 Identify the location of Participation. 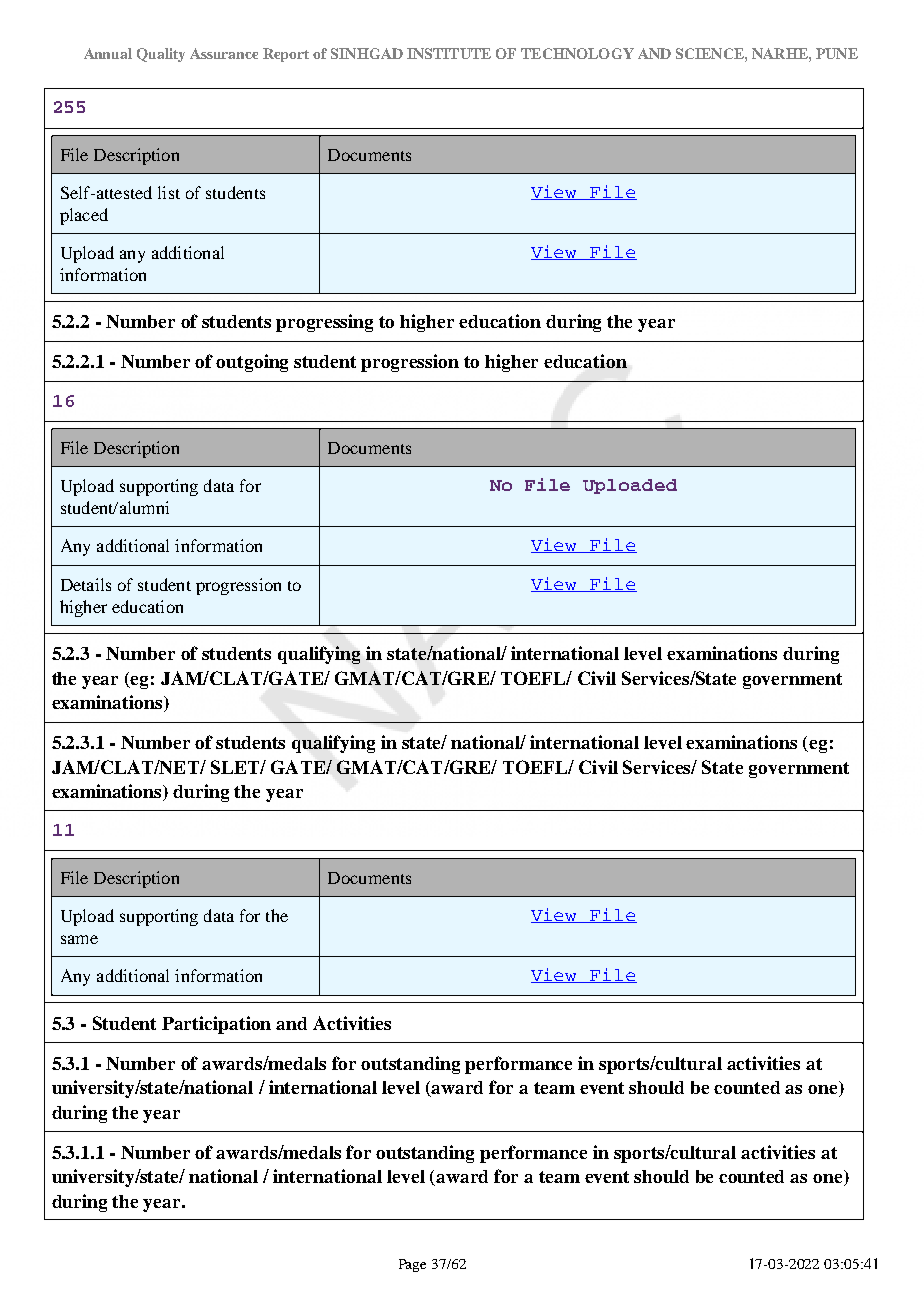
(216, 1025).
